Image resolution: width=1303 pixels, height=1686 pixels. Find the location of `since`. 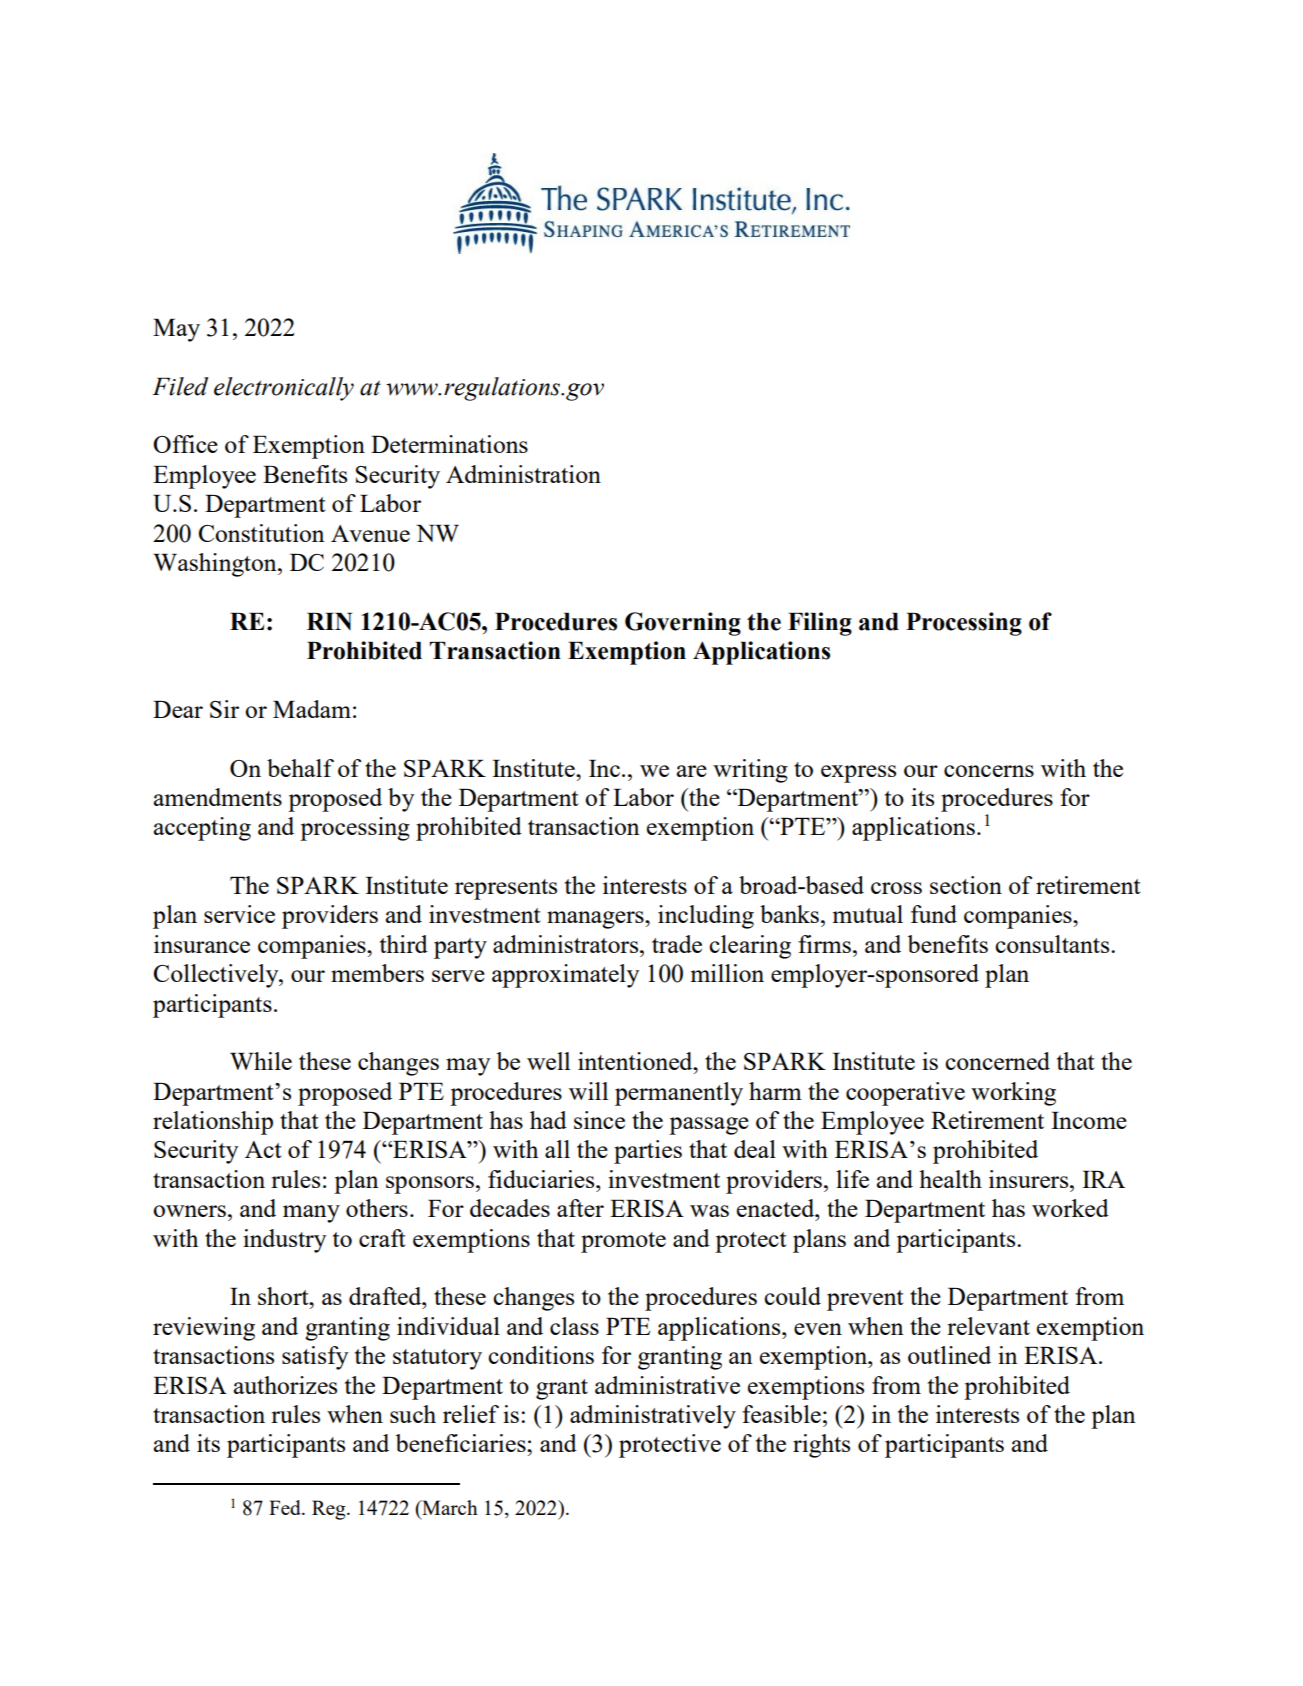

since is located at coordinates (599, 1120).
